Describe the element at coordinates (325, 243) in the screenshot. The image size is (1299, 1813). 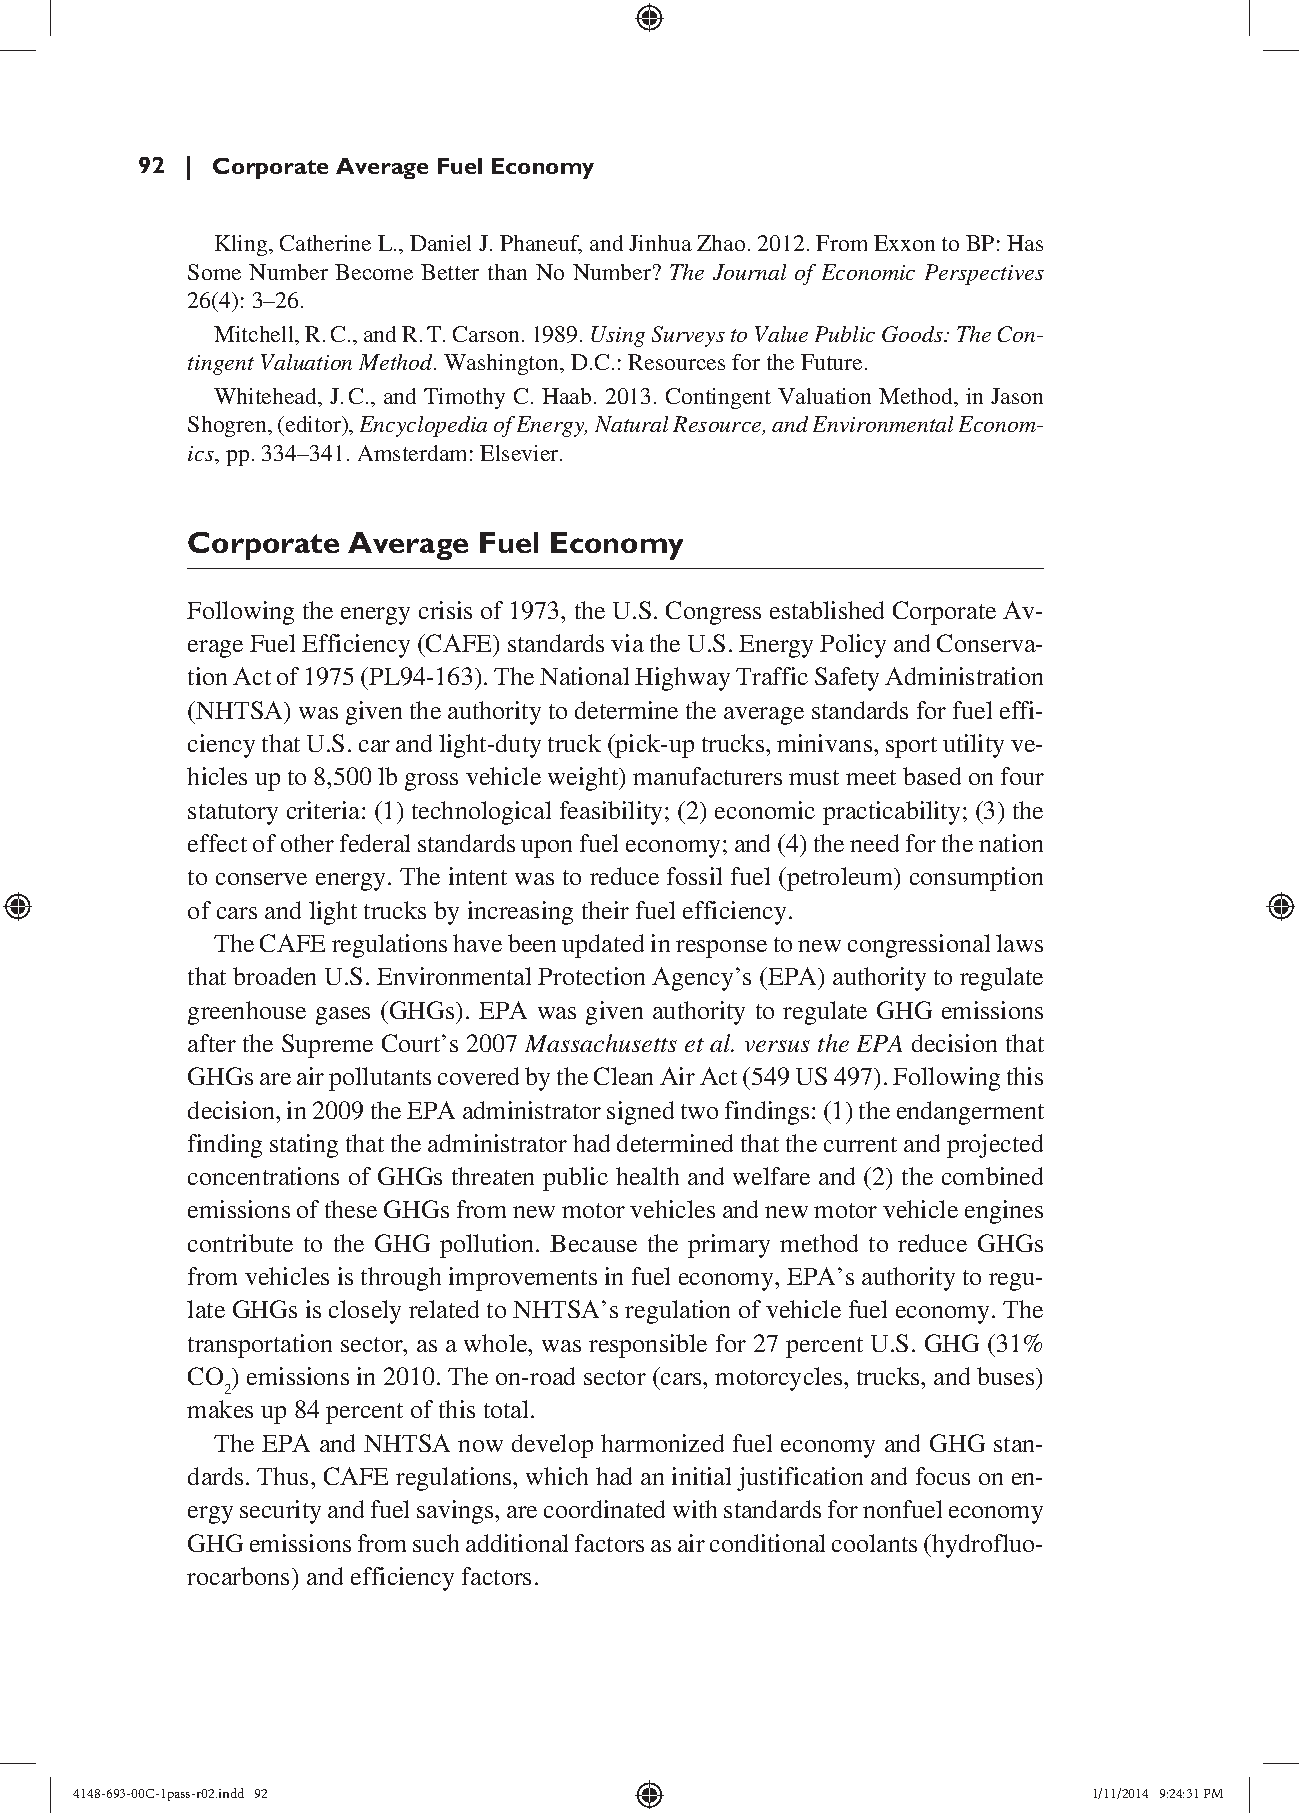
I see `Catherine` at that location.
